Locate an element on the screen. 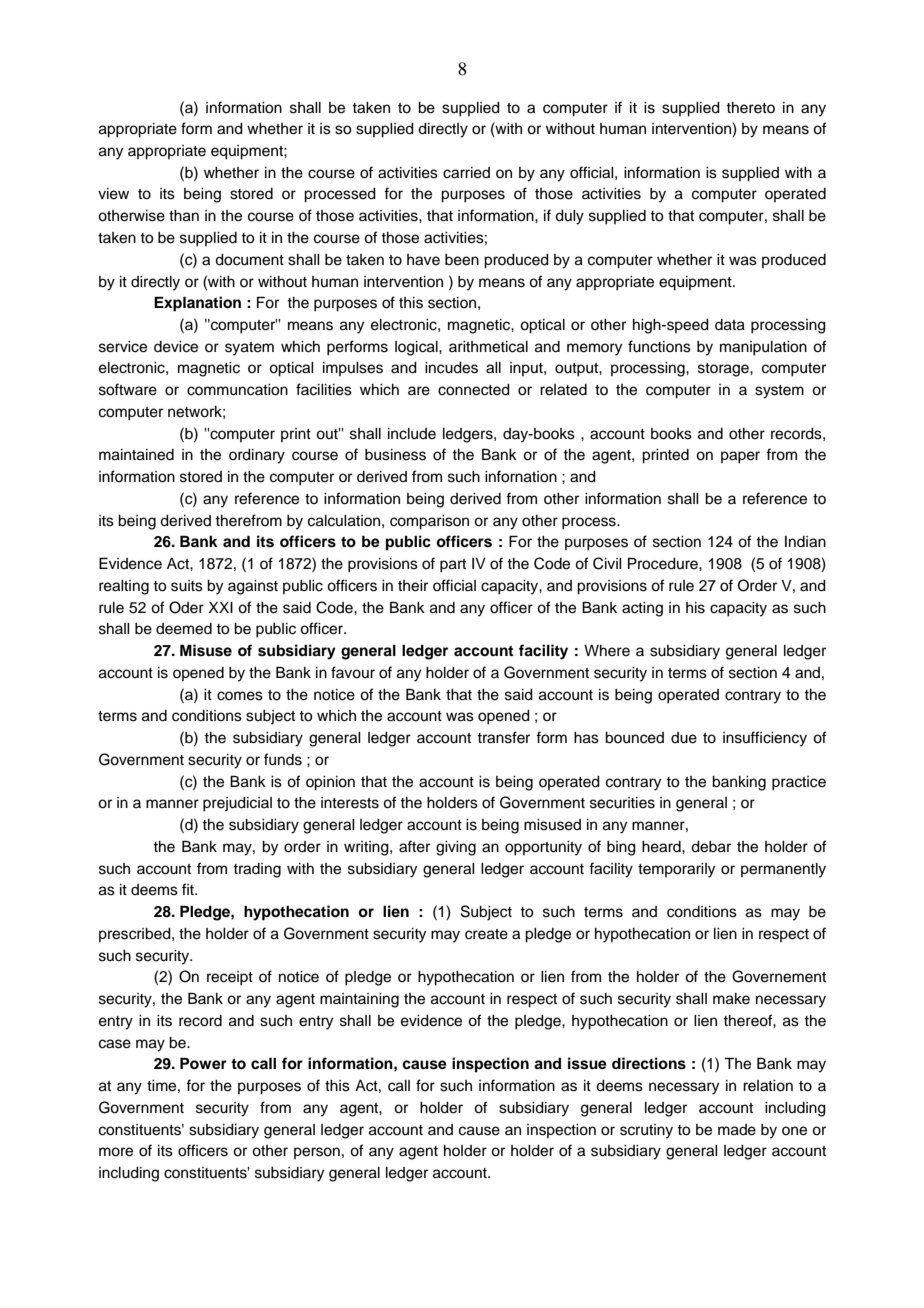 The height and width of the screenshot is (1308, 924). giving is located at coordinates (456, 848).
